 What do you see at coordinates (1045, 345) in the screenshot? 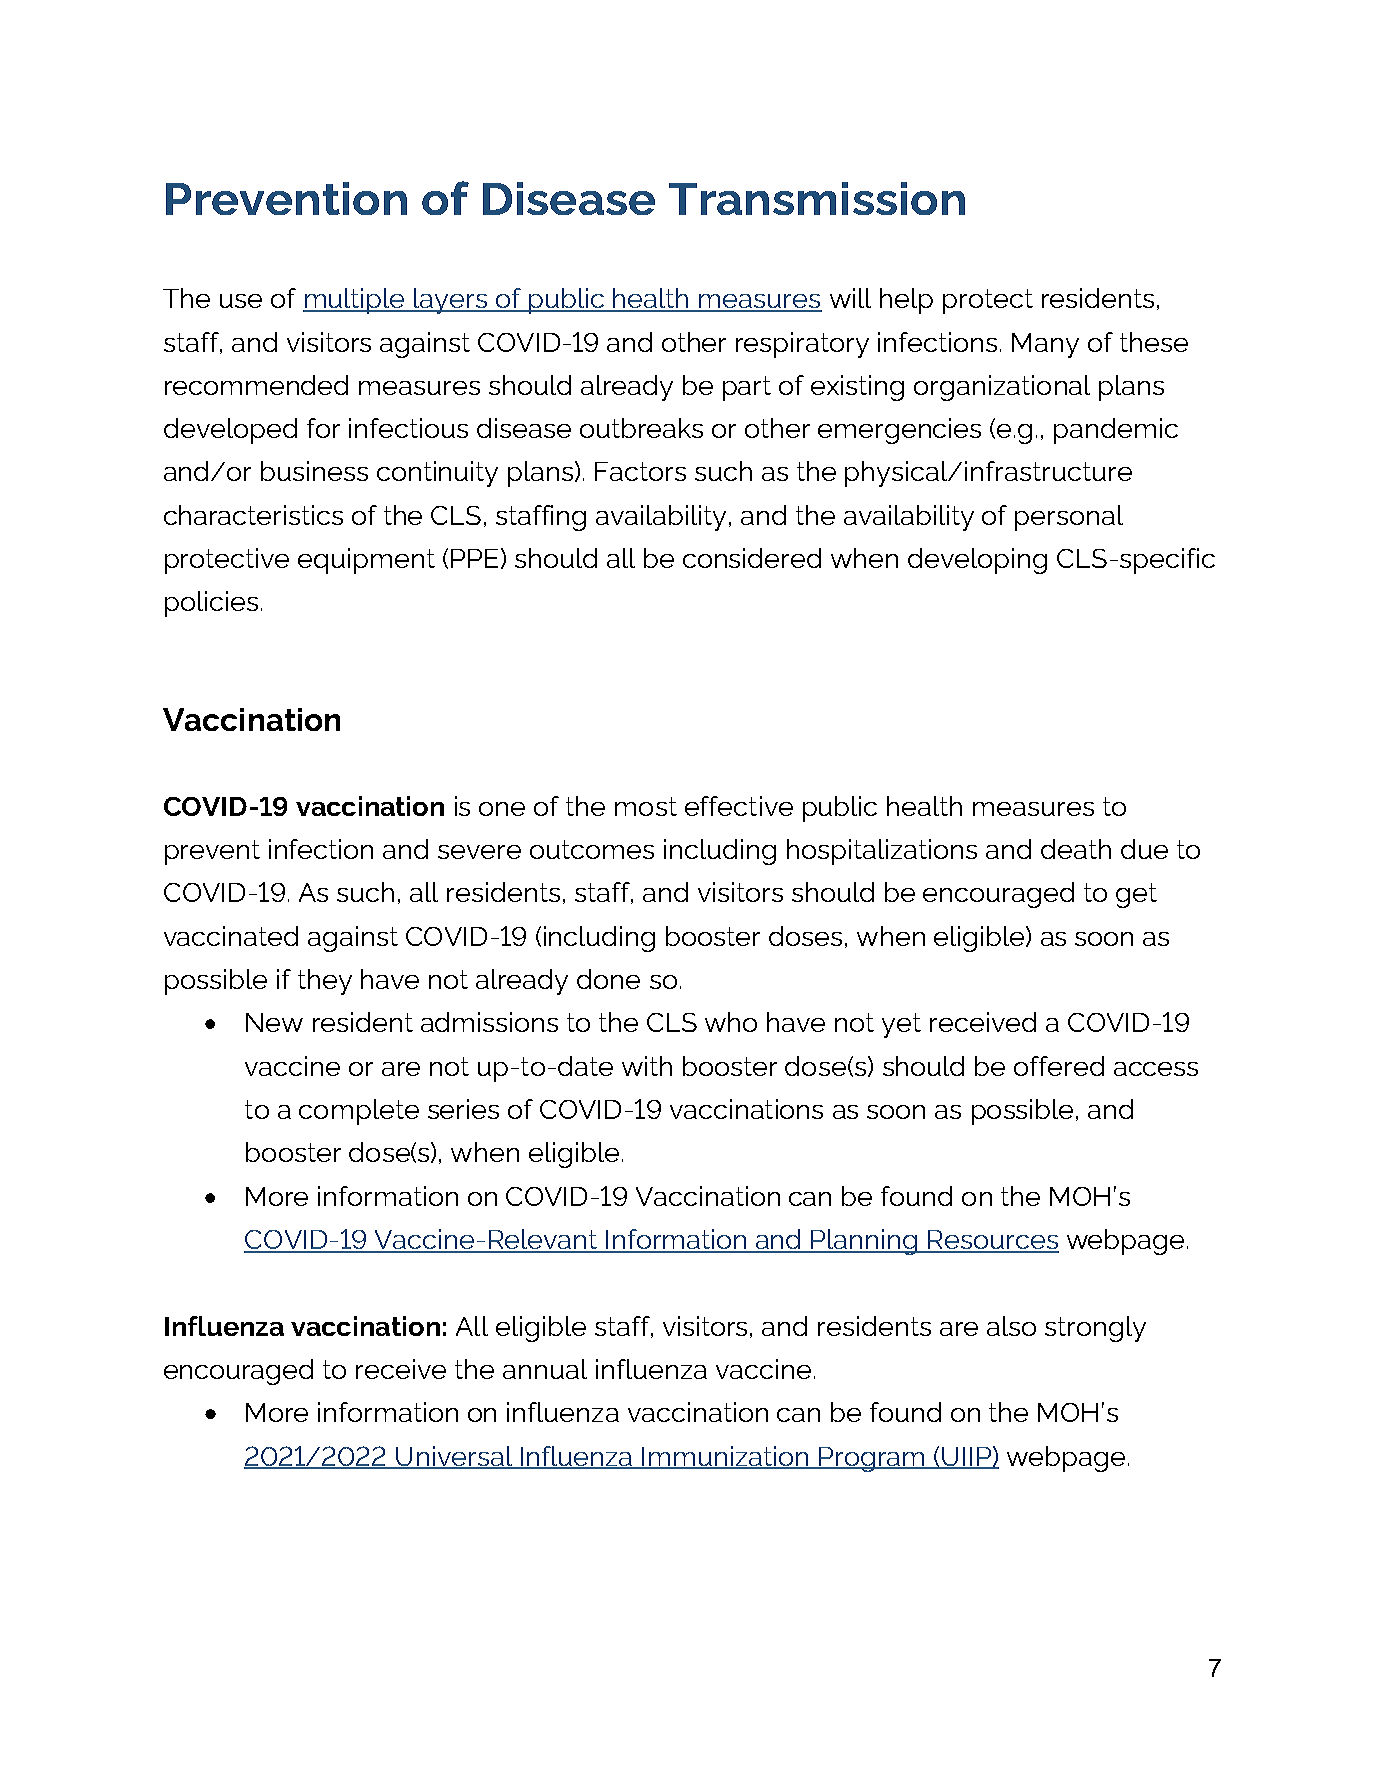
I see `Many` at bounding box center [1045, 345].
